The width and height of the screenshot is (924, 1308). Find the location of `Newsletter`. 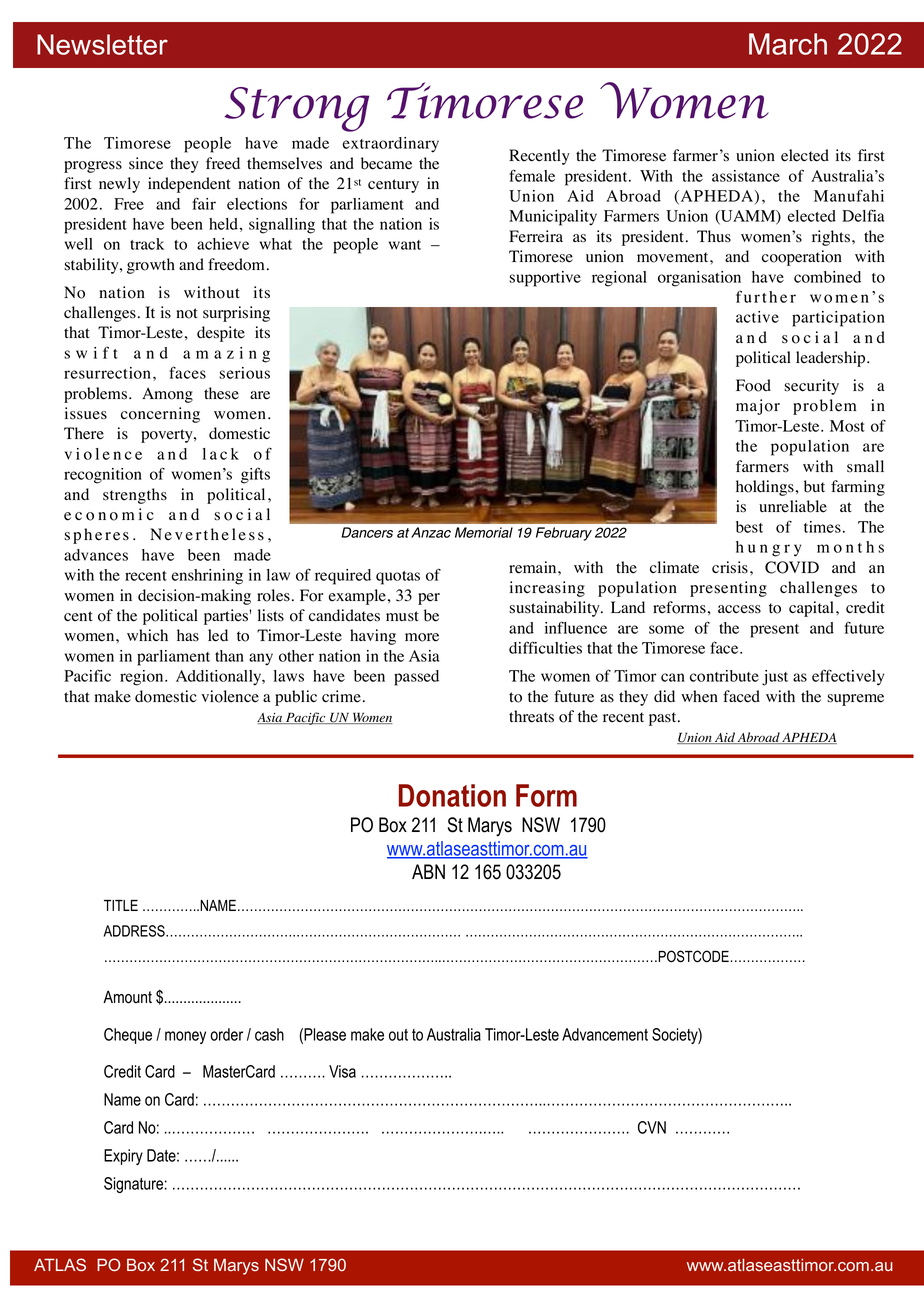

Newsletter is located at coordinates (102, 44).
